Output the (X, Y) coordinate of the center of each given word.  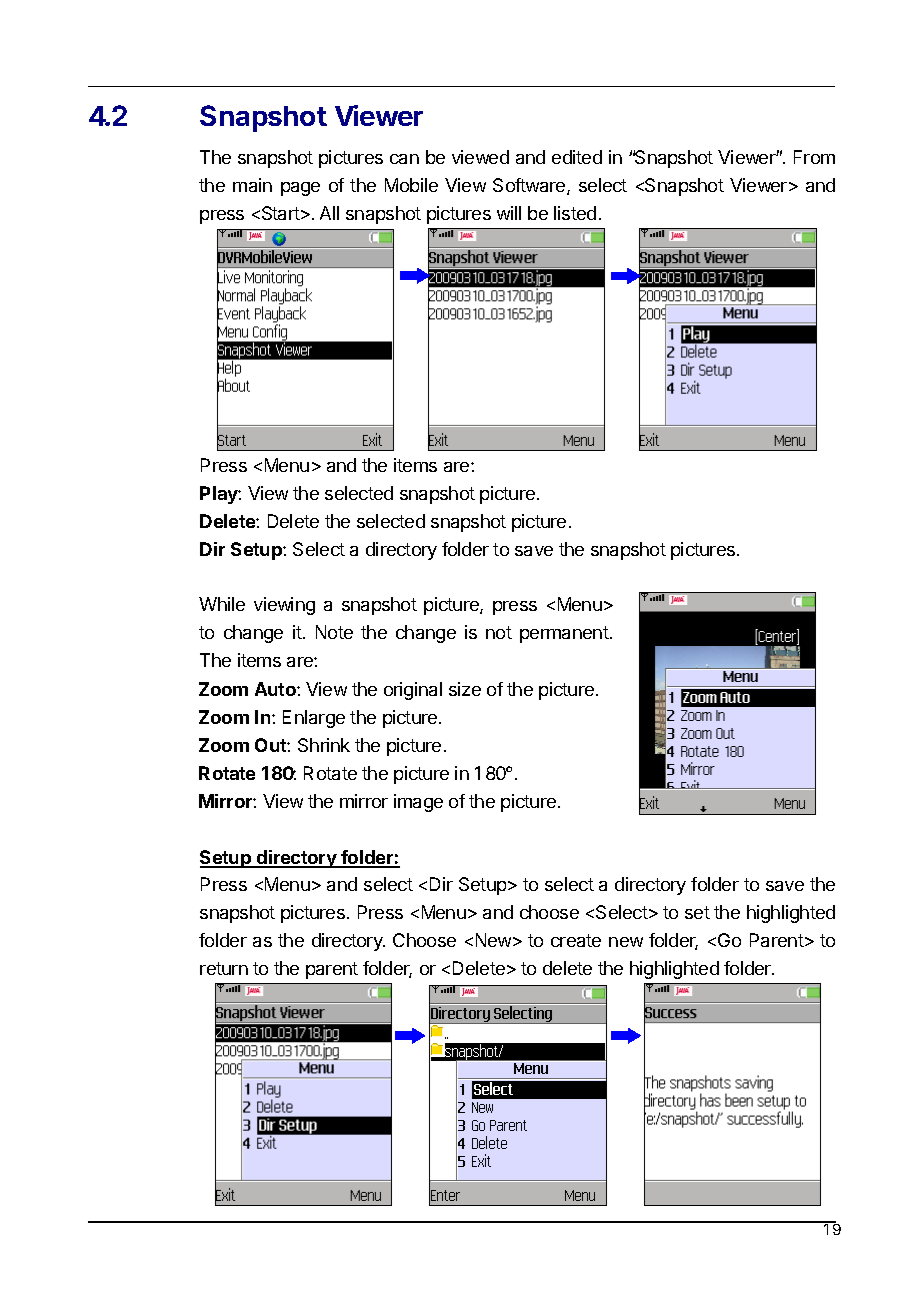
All (329, 213)
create (576, 940)
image (418, 803)
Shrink (324, 745)
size (465, 689)
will (509, 213)
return (224, 968)
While (222, 604)
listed (575, 213)
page (300, 189)
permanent (564, 634)
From (814, 157)
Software (530, 186)
